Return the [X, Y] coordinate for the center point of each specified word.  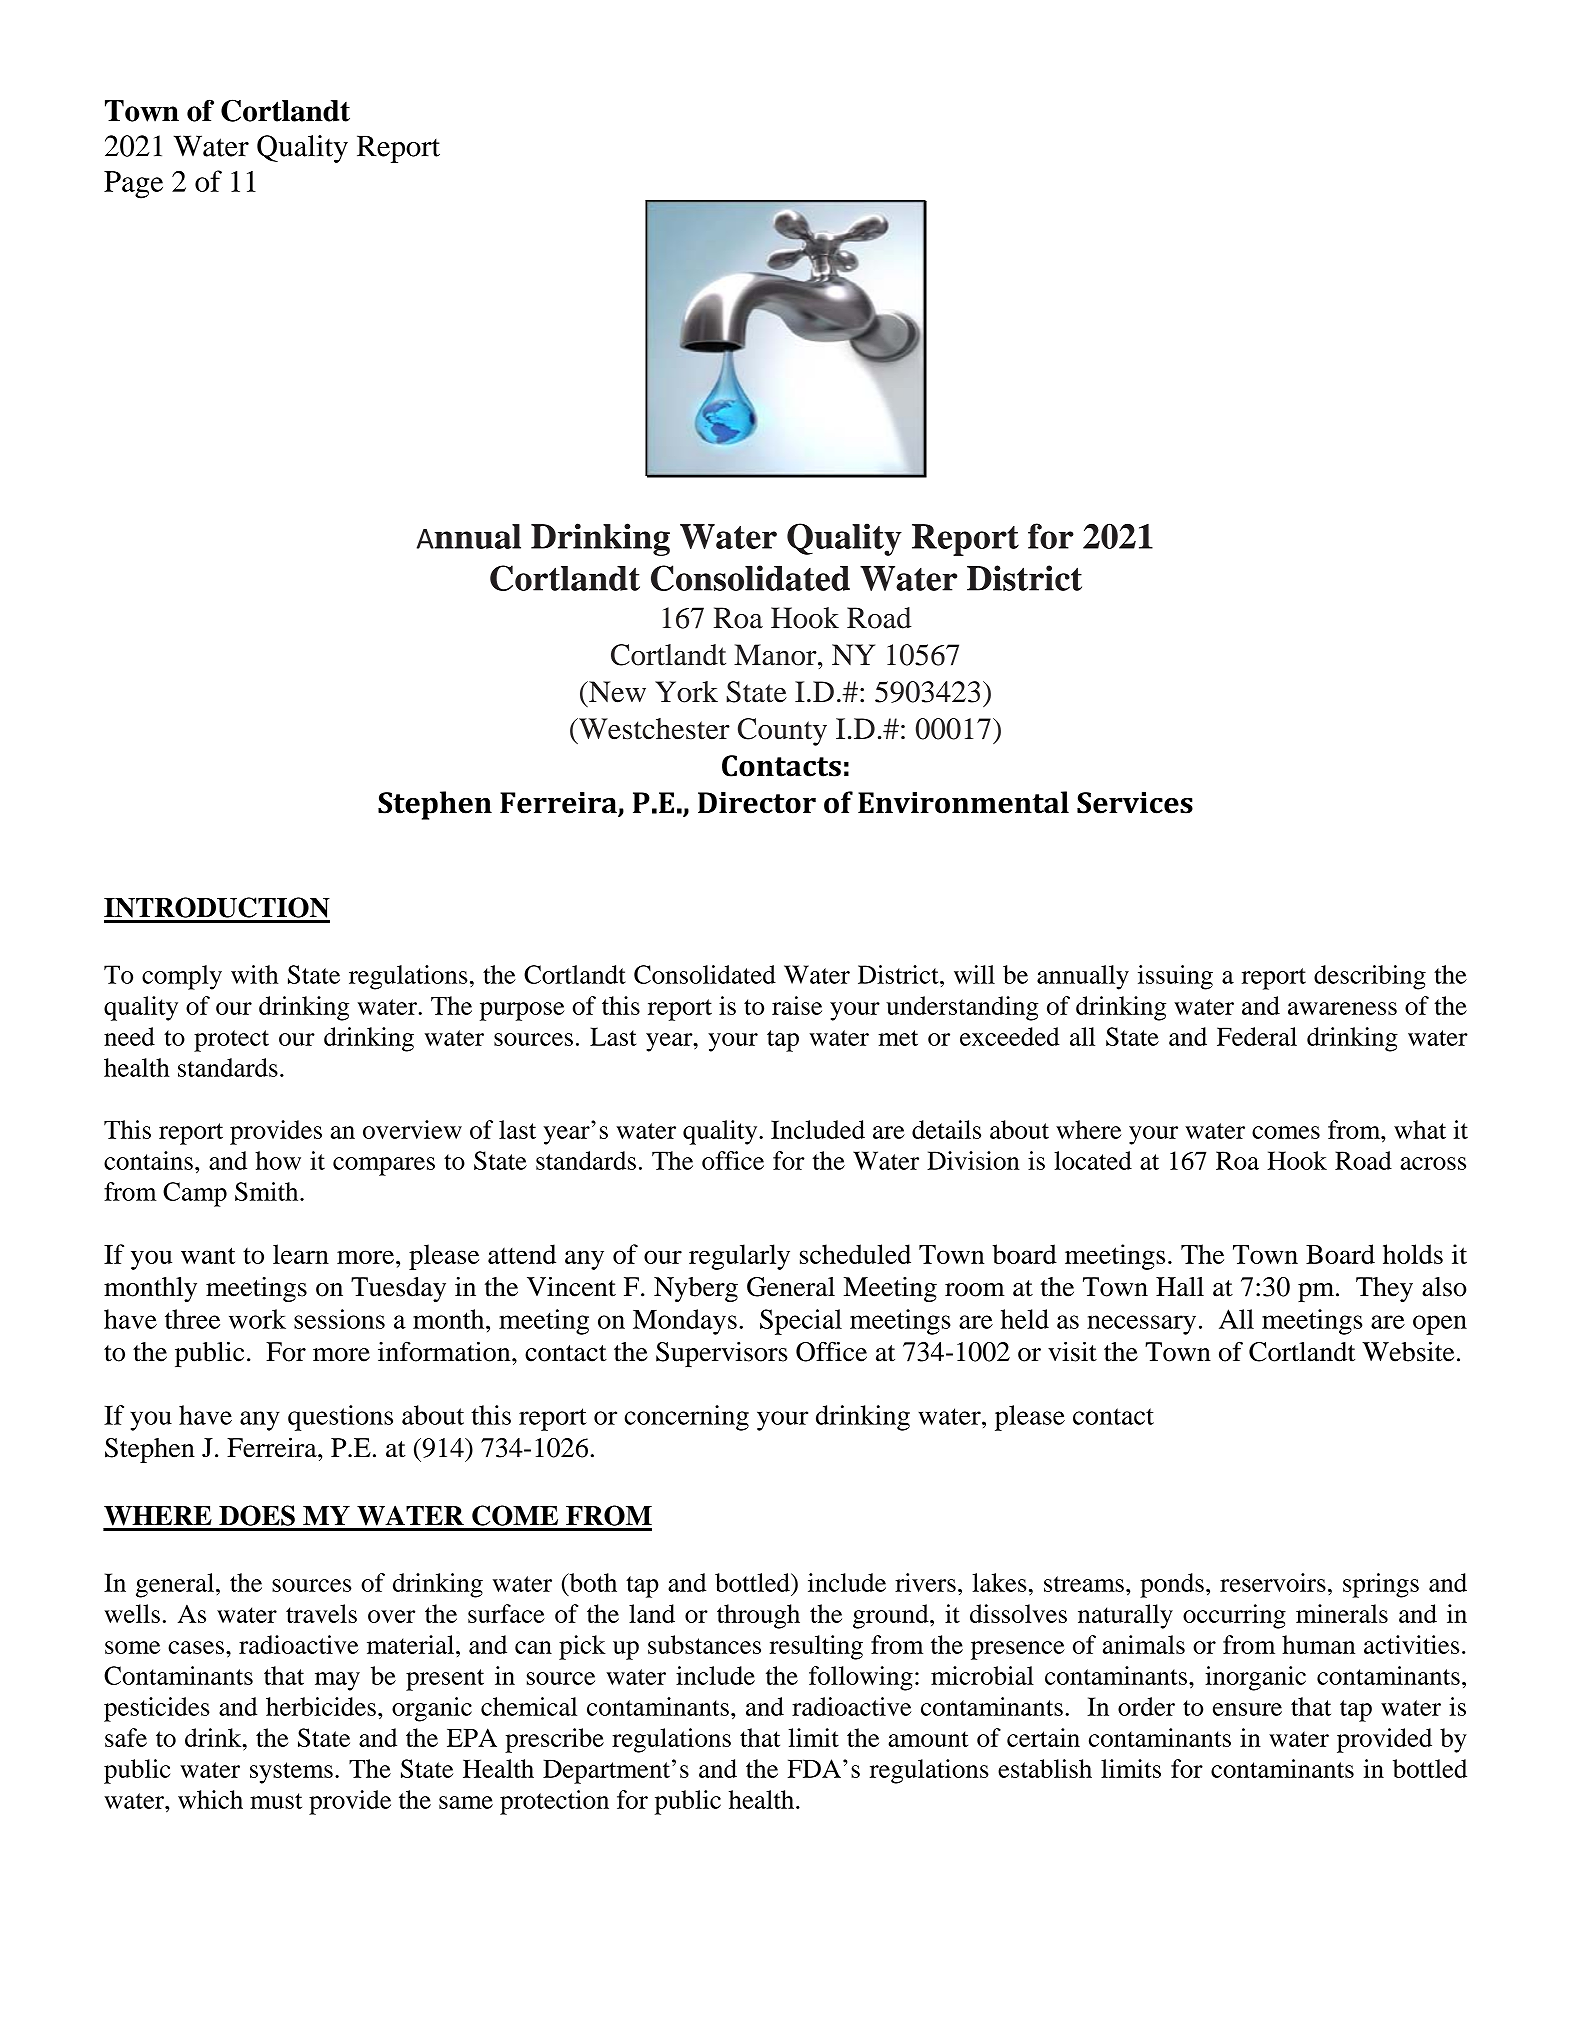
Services [1135, 803]
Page [133, 185]
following [861, 1678]
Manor [776, 655]
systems [291, 1773]
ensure [1247, 1709]
